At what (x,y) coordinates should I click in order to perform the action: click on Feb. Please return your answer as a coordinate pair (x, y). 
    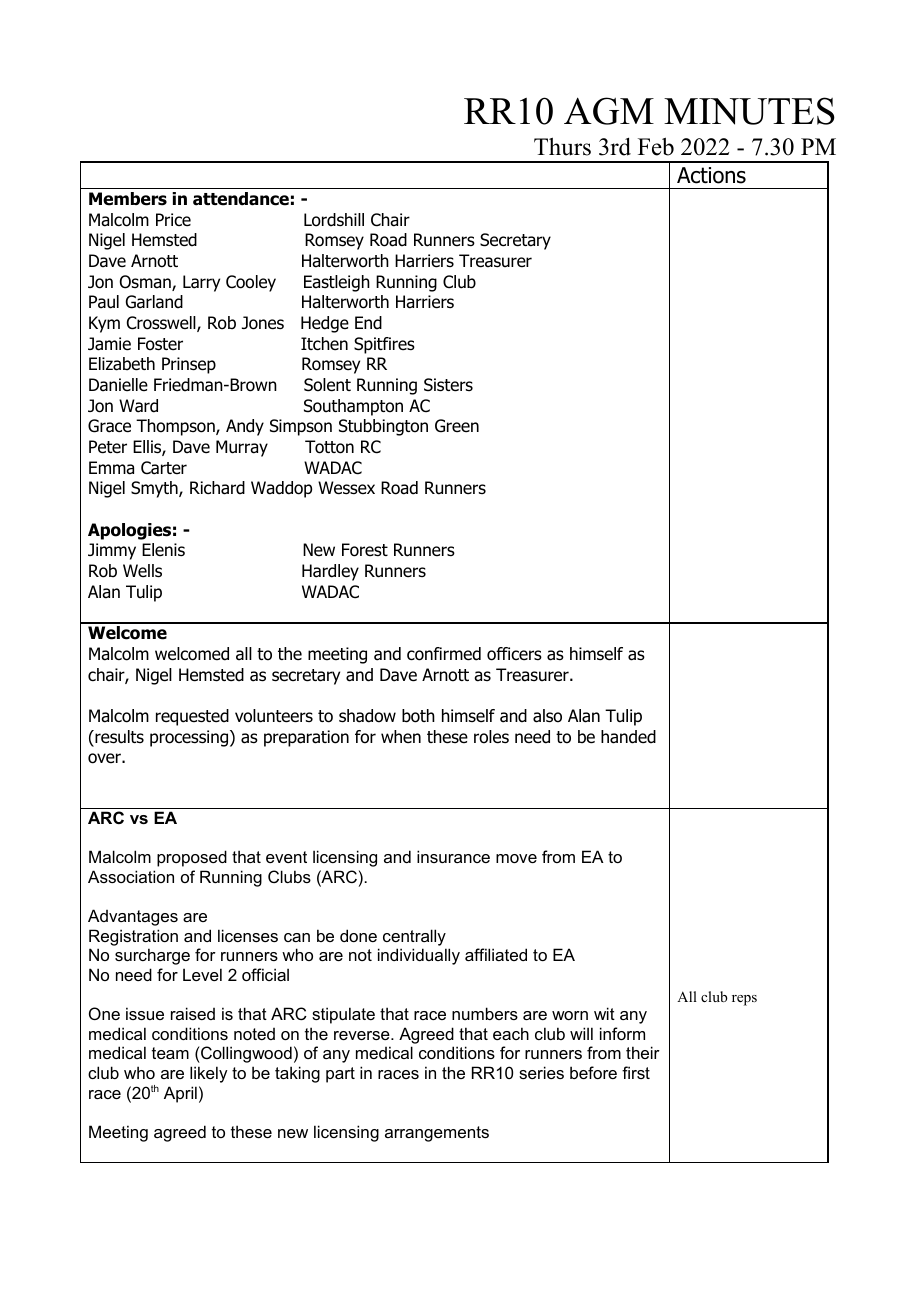
    Looking at the image, I should click on (656, 146).
